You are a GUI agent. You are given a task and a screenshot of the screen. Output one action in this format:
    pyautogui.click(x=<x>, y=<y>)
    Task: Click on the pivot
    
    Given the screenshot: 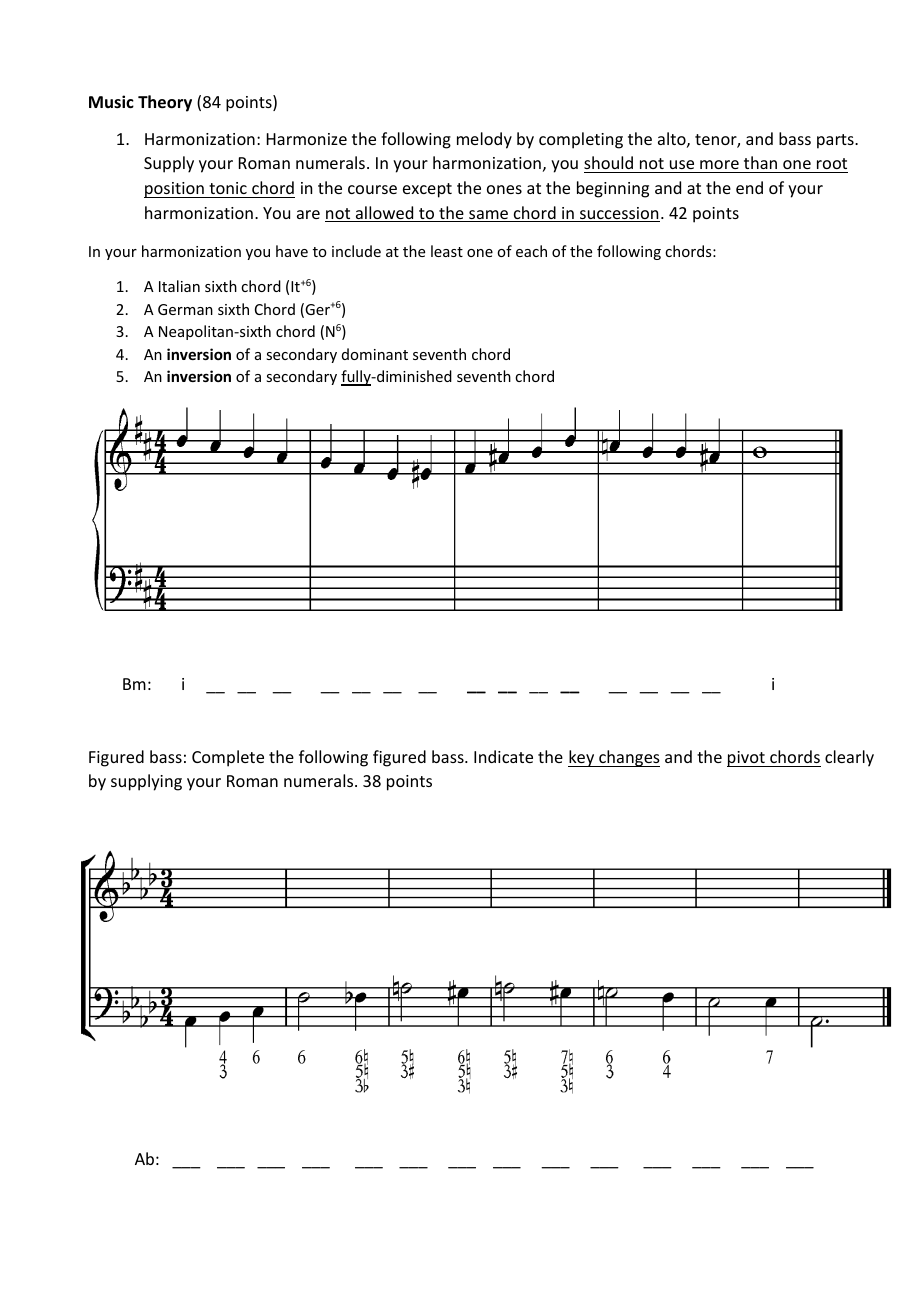 What is the action you would take?
    pyautogui.click(x=747, y=759)
